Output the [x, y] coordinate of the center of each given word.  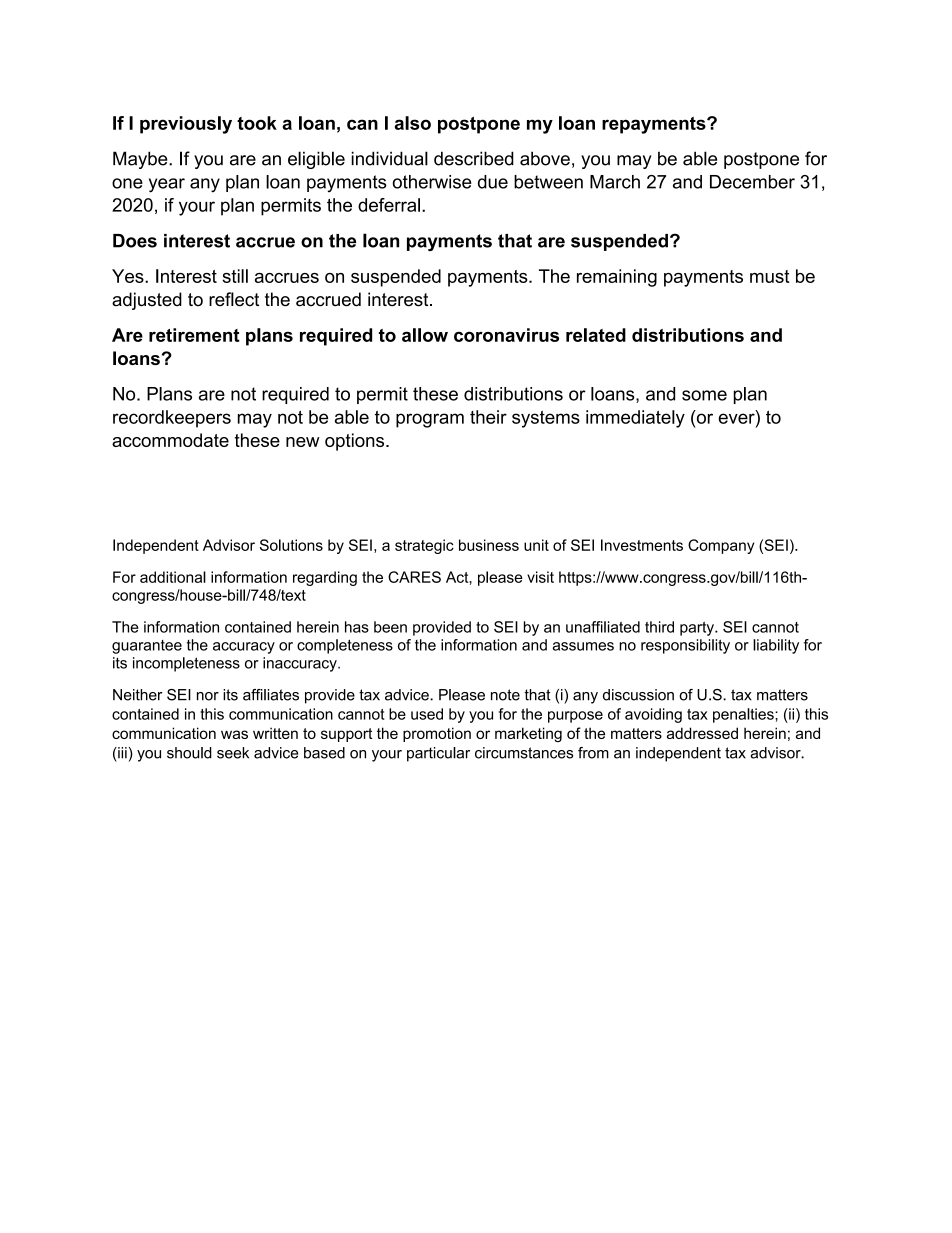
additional [173, 577]
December [752, 182]
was [234, 734]
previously [186, 125]
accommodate [170, 440]
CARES [414, 577]
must [770, 276]
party [698, 629]
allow [425, 335]
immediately [635, 419]
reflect [234, 299]
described [474, 158]
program [430, 420]
